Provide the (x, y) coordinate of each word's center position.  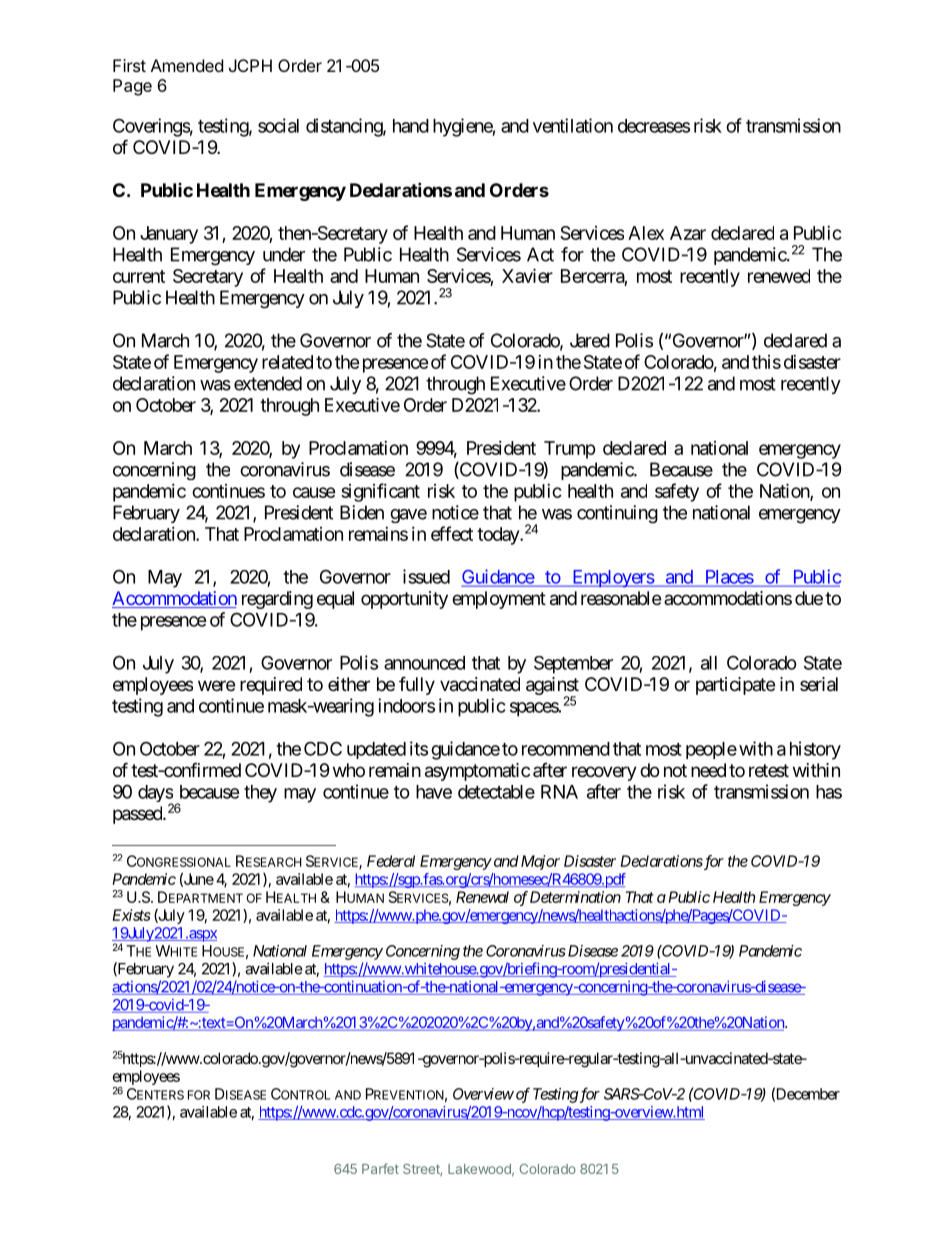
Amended (187, 65)
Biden (362, 512)
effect (452, 533)
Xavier (527, 275)
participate (735, 686)
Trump (570, 450)
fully (417, 685)
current (139, 276)
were (216, 685)
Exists (131, 915)
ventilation (573, 125)
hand (411, 126)
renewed (779, 276)
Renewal (482, 897)
